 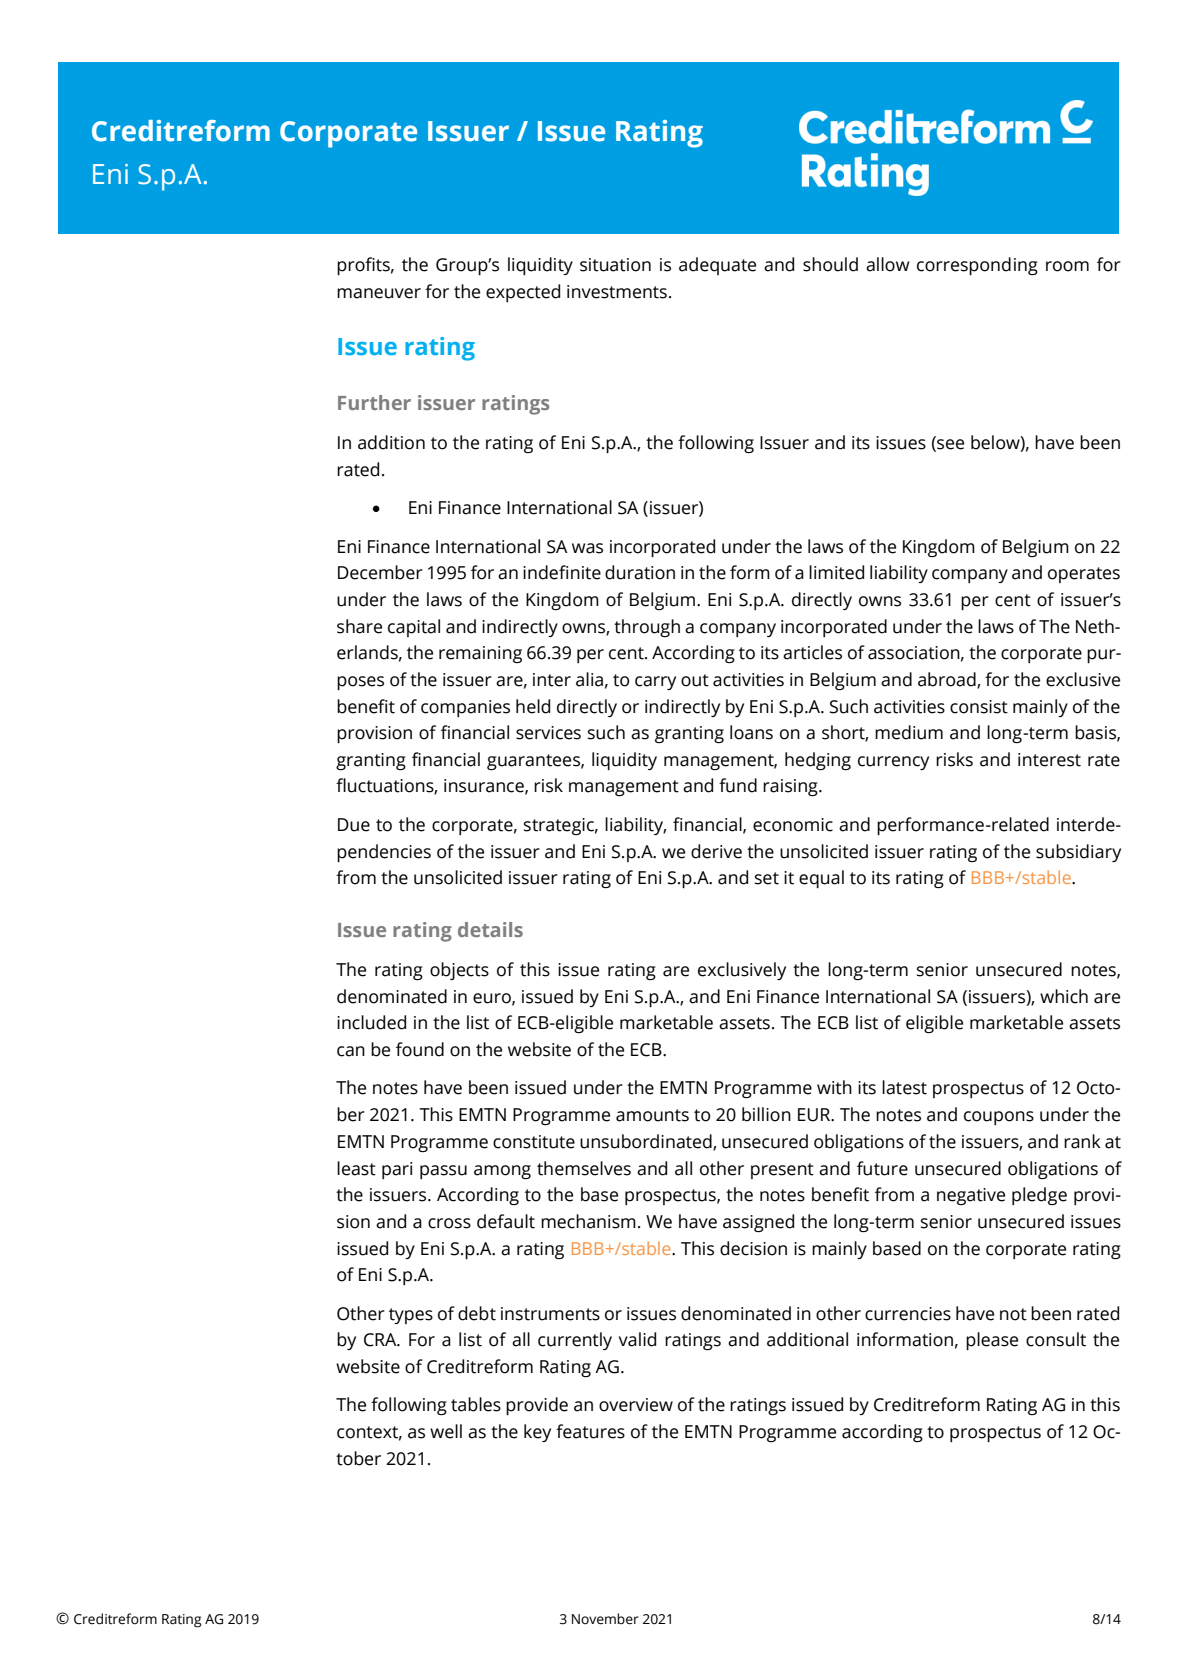 What do you see at coordinates (605, 1619) in the image?
I see `November` at bounding box center [605, 1619].
